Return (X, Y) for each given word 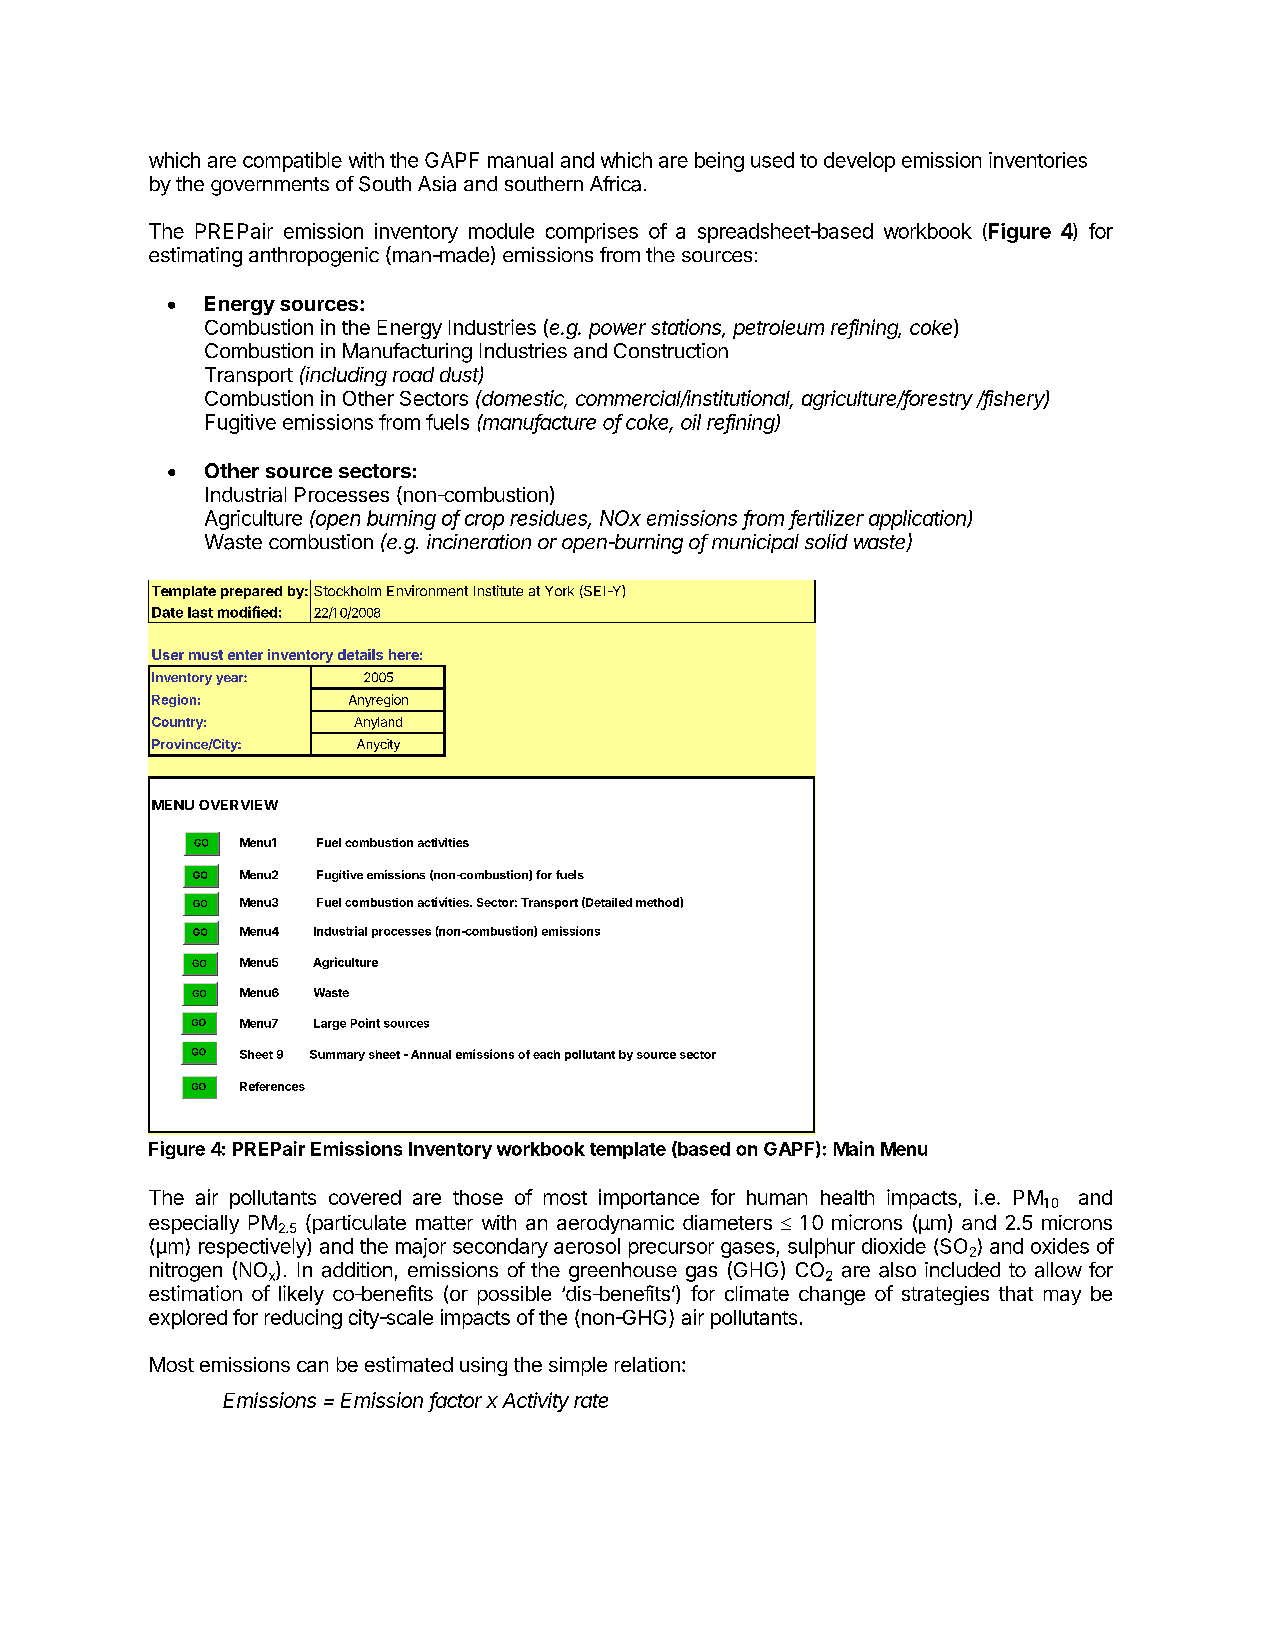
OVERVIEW (238, 805)
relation (647, 1364)
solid (826, 541)
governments (270, 186)
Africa (615, 184)
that (1016, 1293)
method (658, 902)
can (312, 1366)
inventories (1038, 160)
